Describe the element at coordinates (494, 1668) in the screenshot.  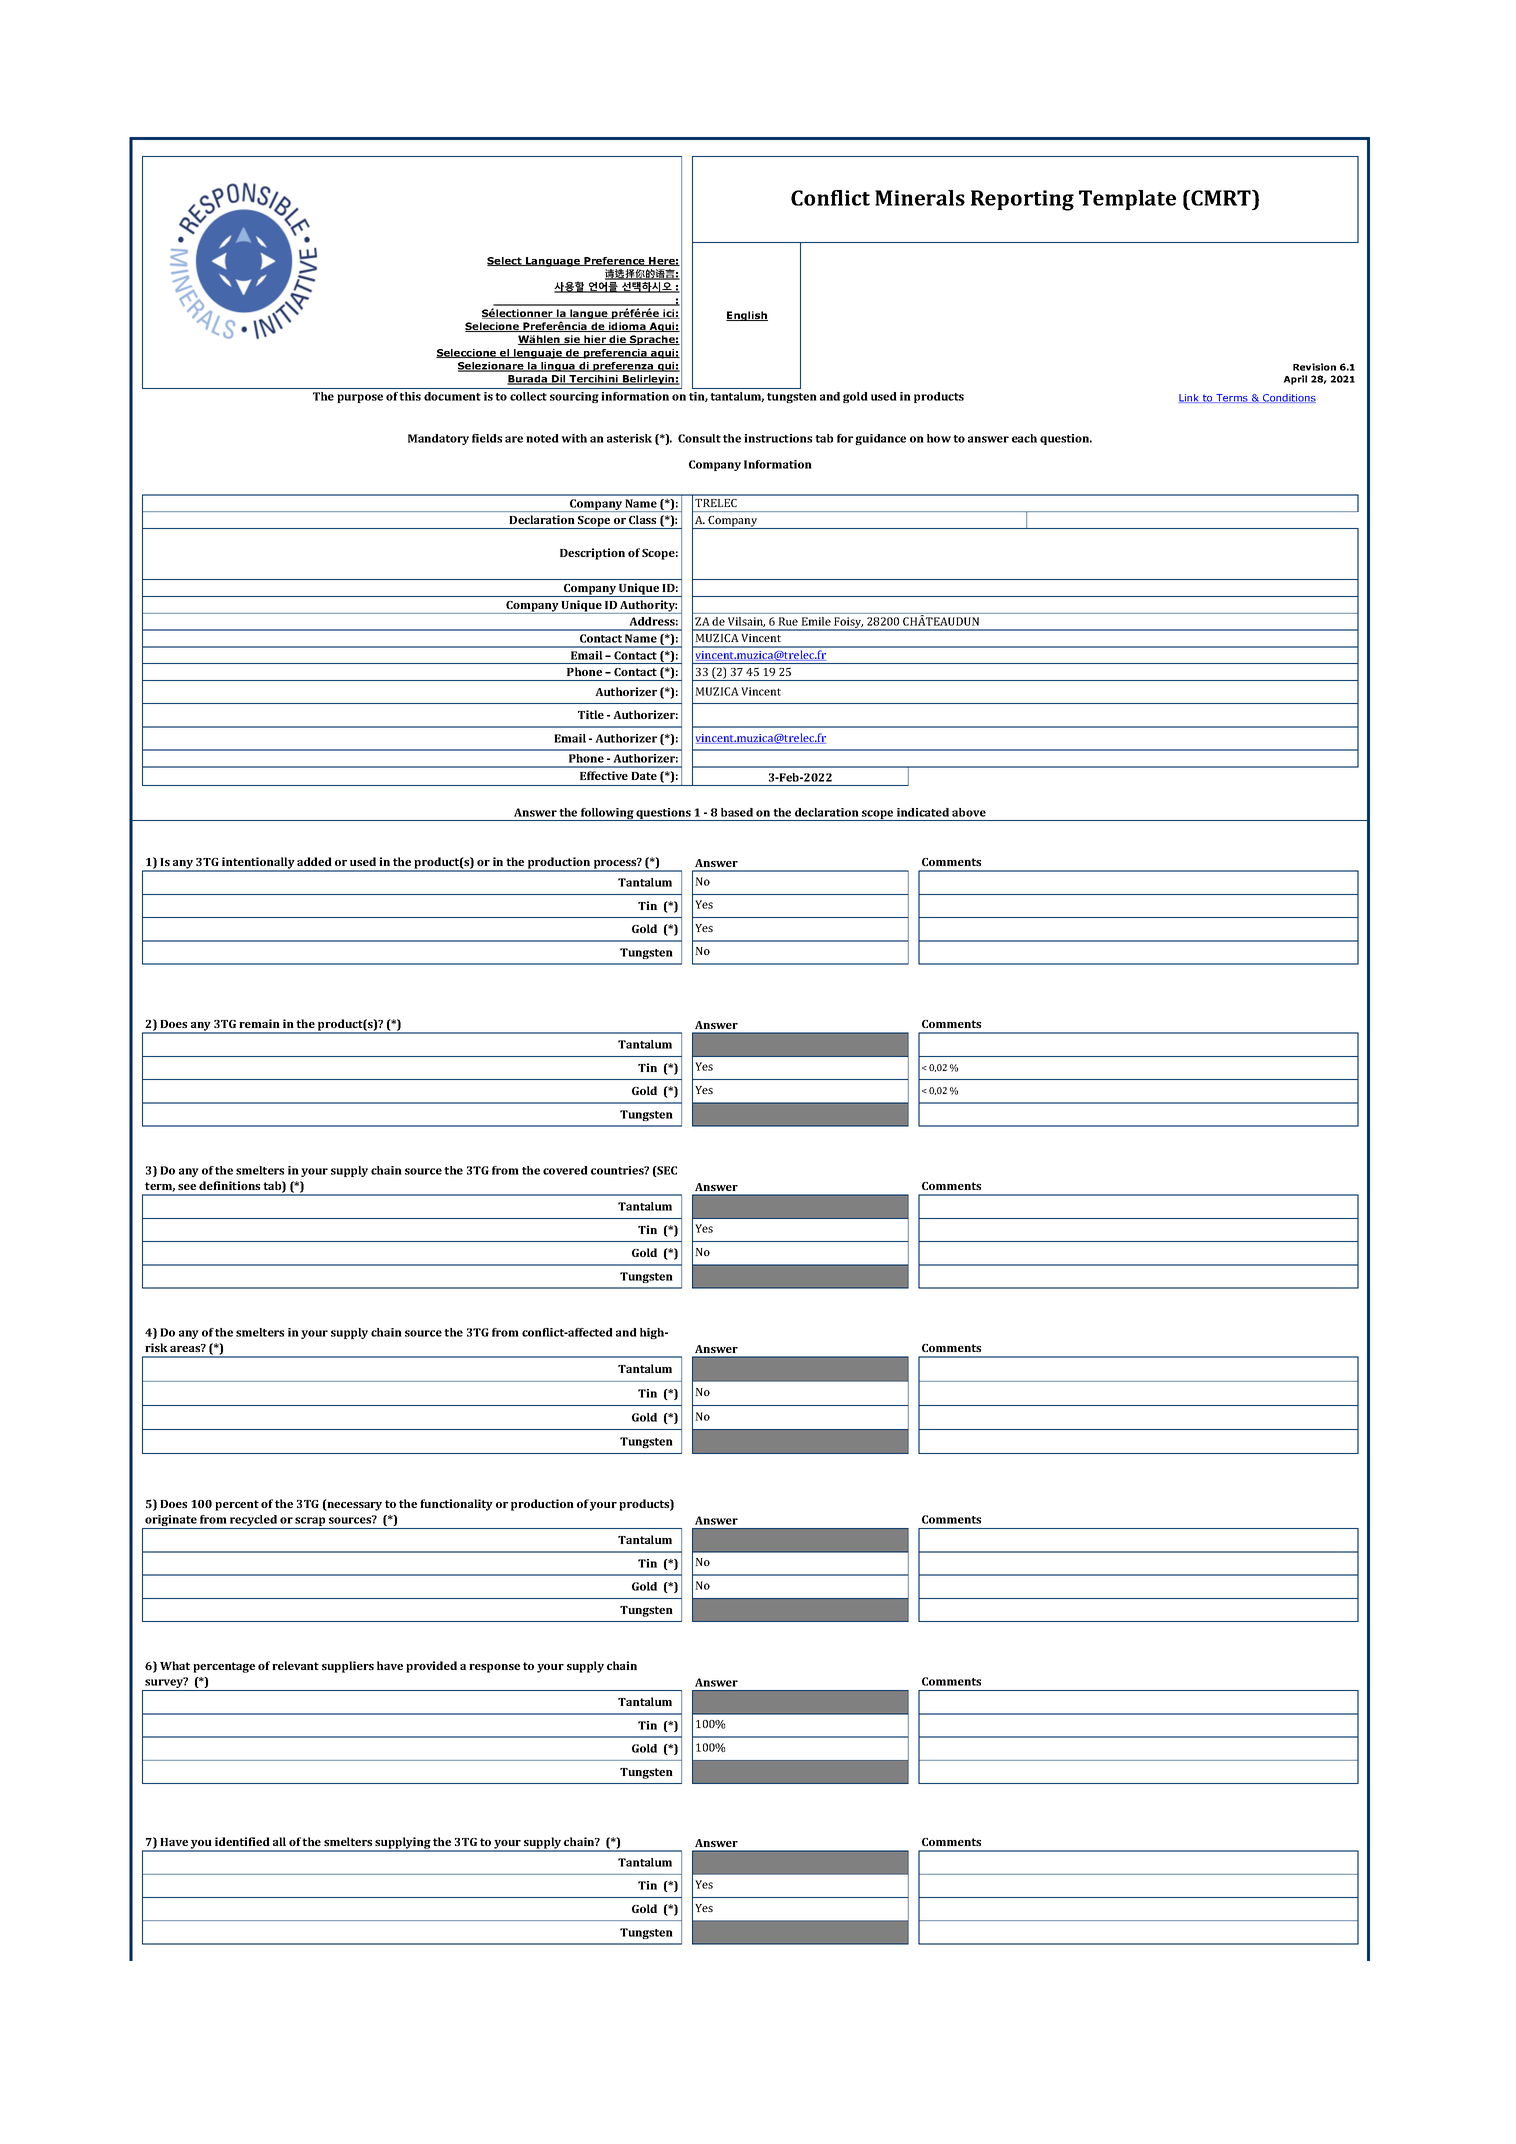
I see `response` at that location.
